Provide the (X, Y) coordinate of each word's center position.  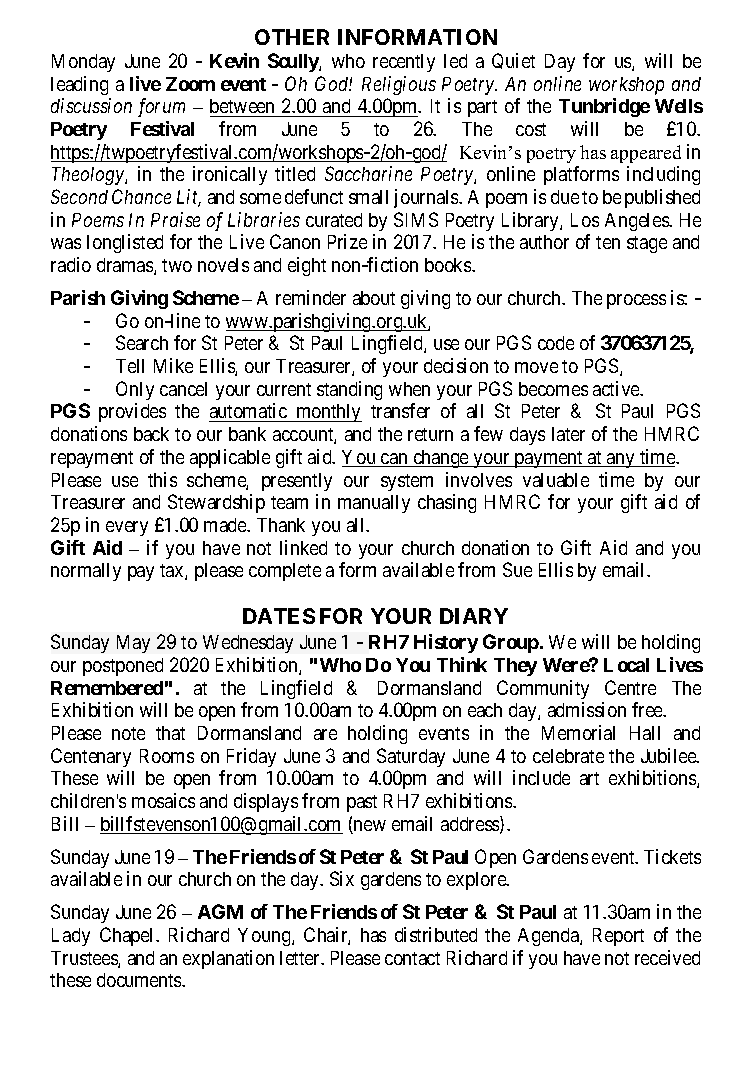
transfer (400, 410)
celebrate (568, 756)
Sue (517, 569)
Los (585, 220)
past (362, 803)
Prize (347, 241)
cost (531, 129)
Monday (83, 63)
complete (285, 572)
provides (132, 412)
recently (404, 63)
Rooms (167, 756)
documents (140, 980)
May (133, 644)
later (568, 434)
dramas (126, 266)
